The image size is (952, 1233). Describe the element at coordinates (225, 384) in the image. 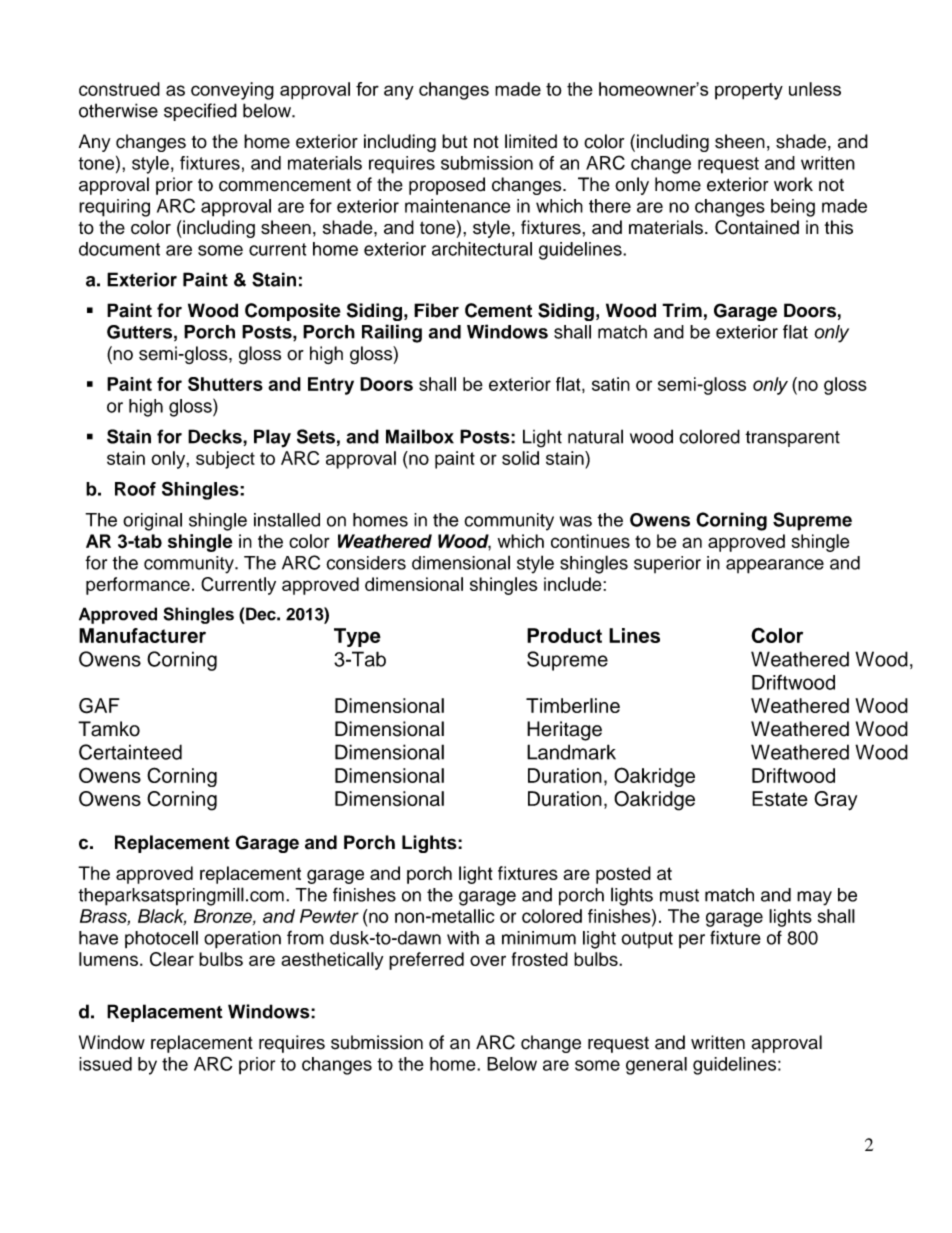

I see `Shutters` at that location.
